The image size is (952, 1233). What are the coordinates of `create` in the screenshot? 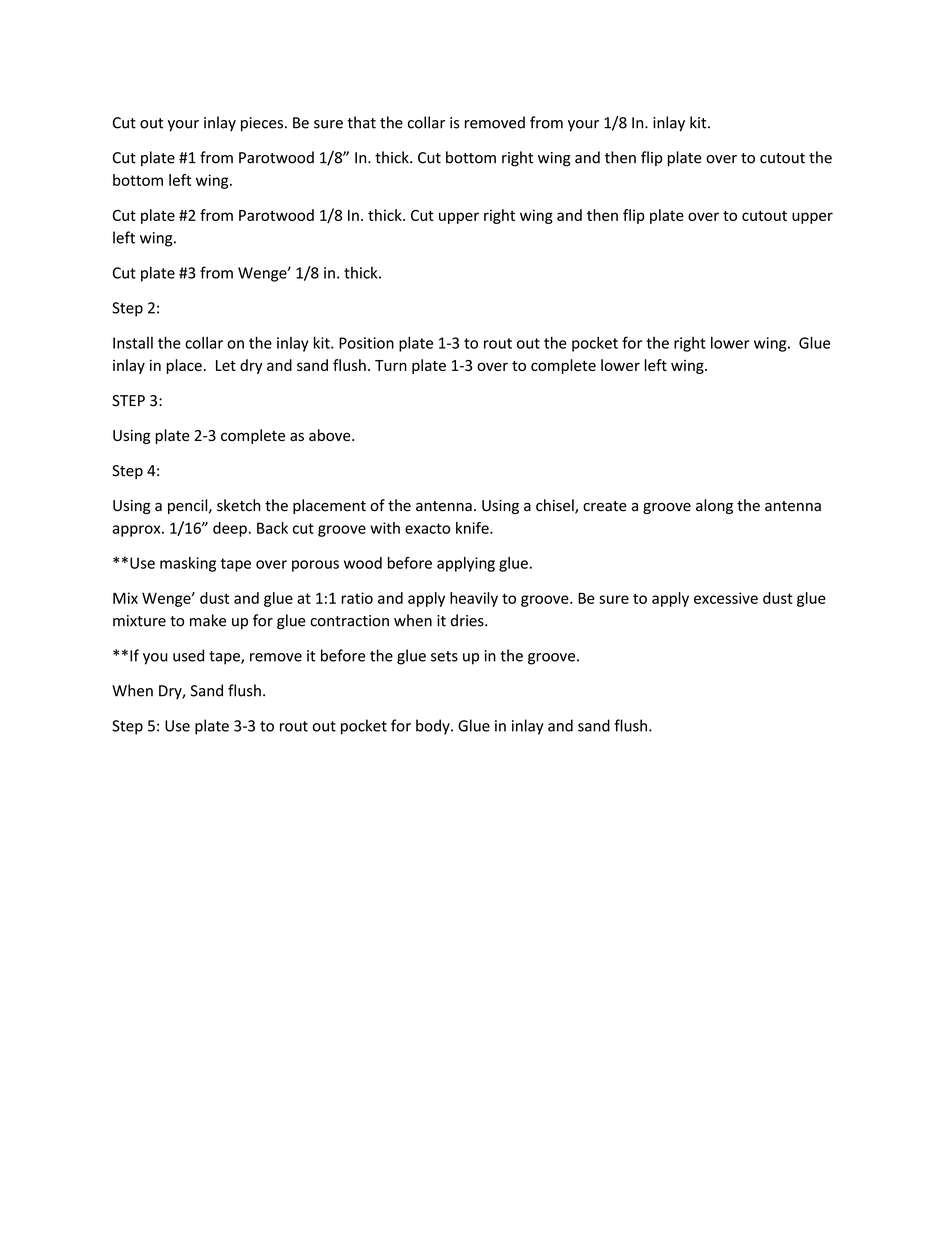 It's located at (605, 506).
